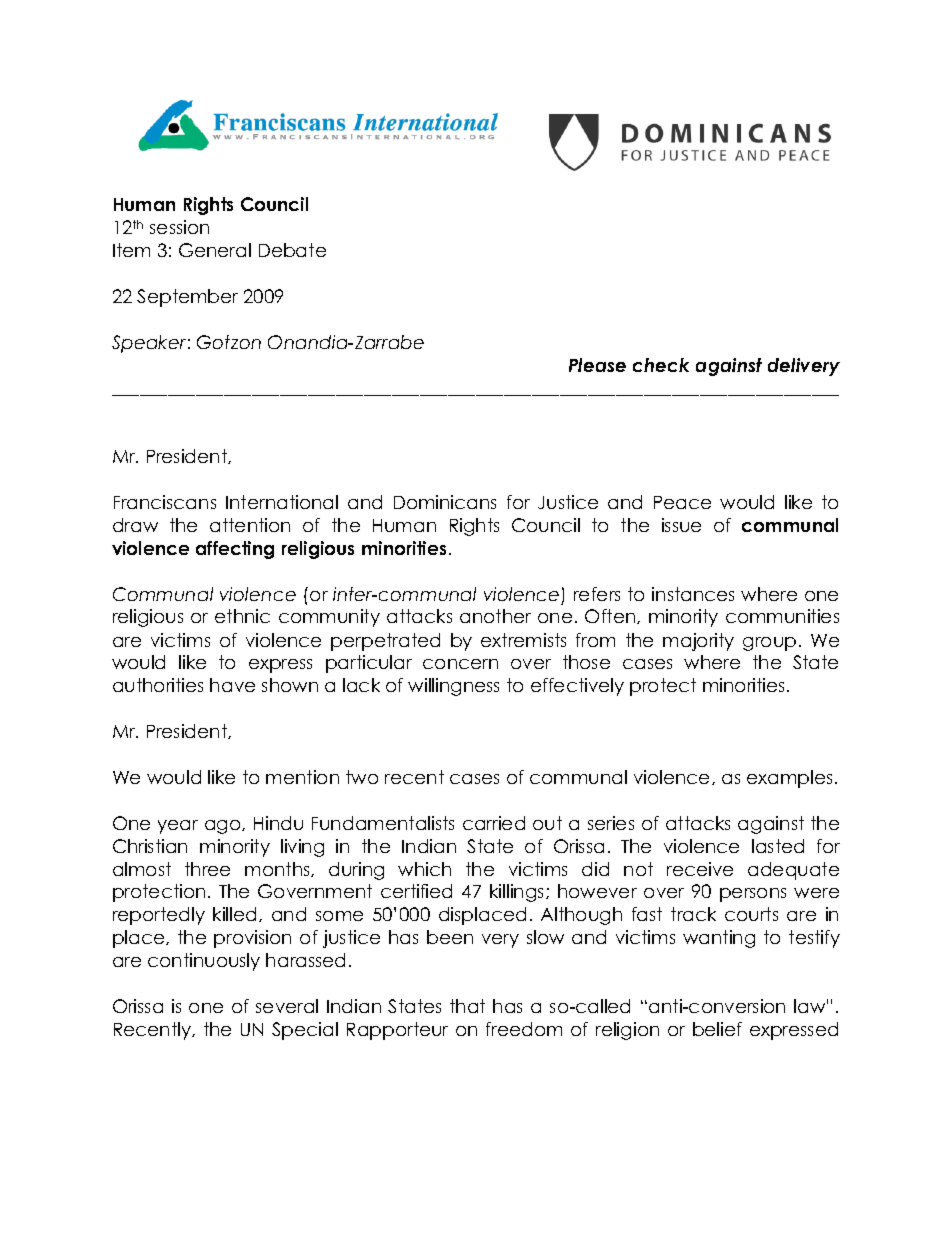 The image size is (952, 1233). Describe the element at coordinates (682, 502) in the document. I see `Peace` at that location.
